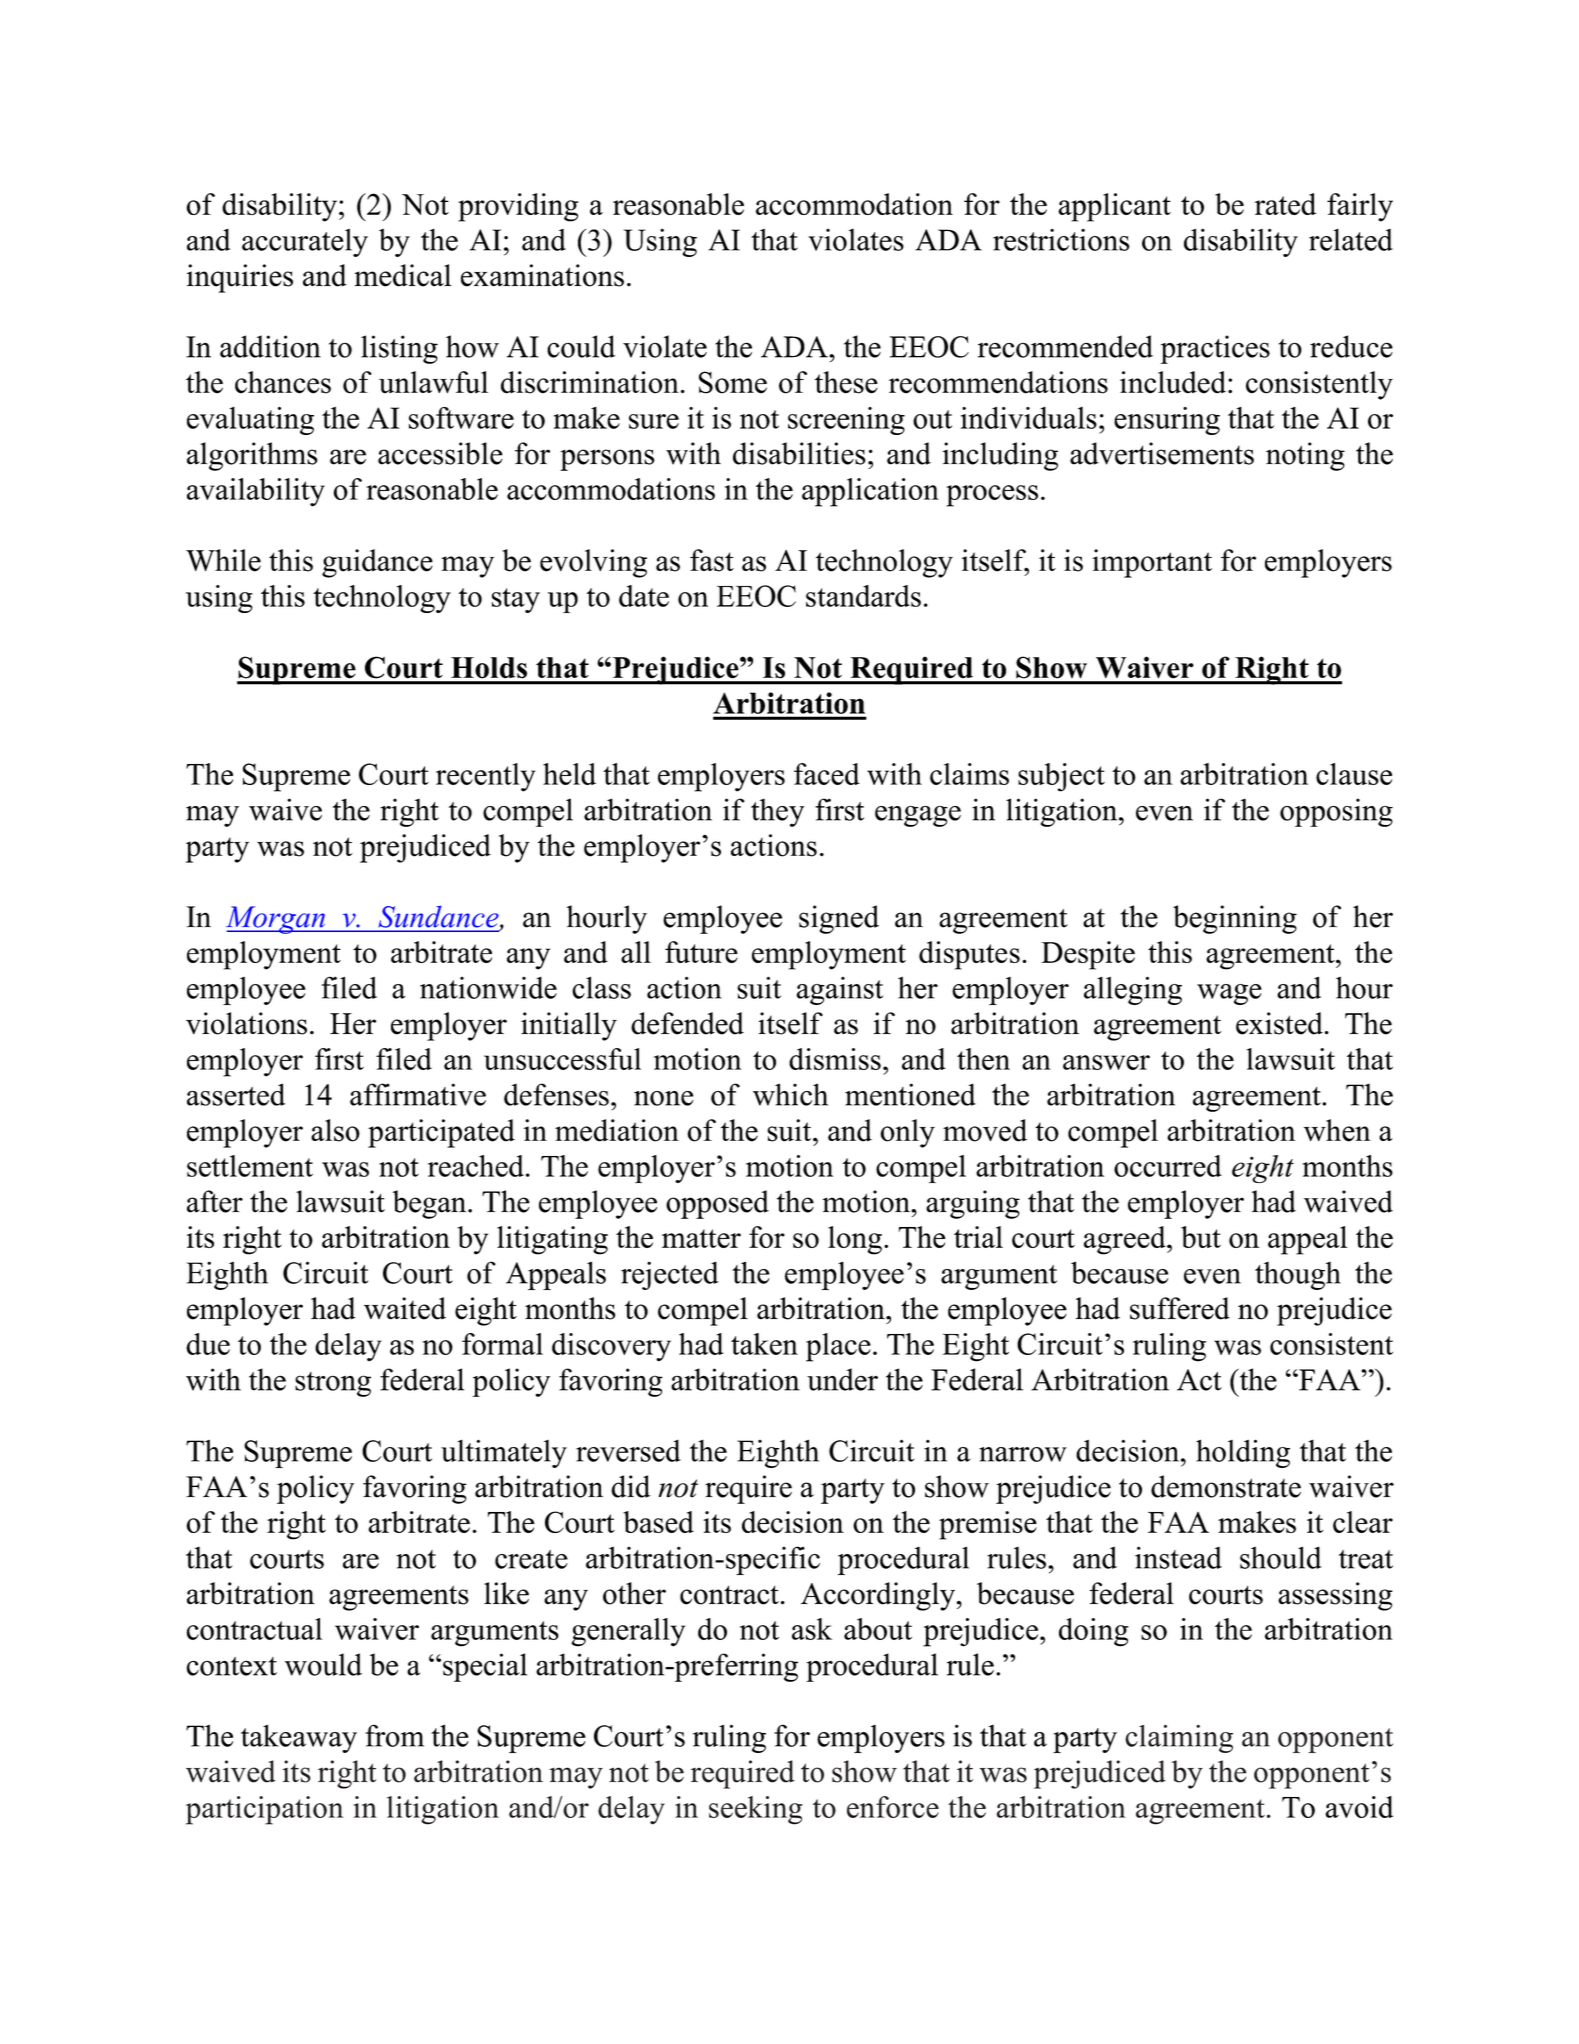 The height and width of the screenshot is (2044, 1579). What do you see at coordinates (755, 1810) in the screenshot?
I see `seeking` at bounding box center [755, 1810].
